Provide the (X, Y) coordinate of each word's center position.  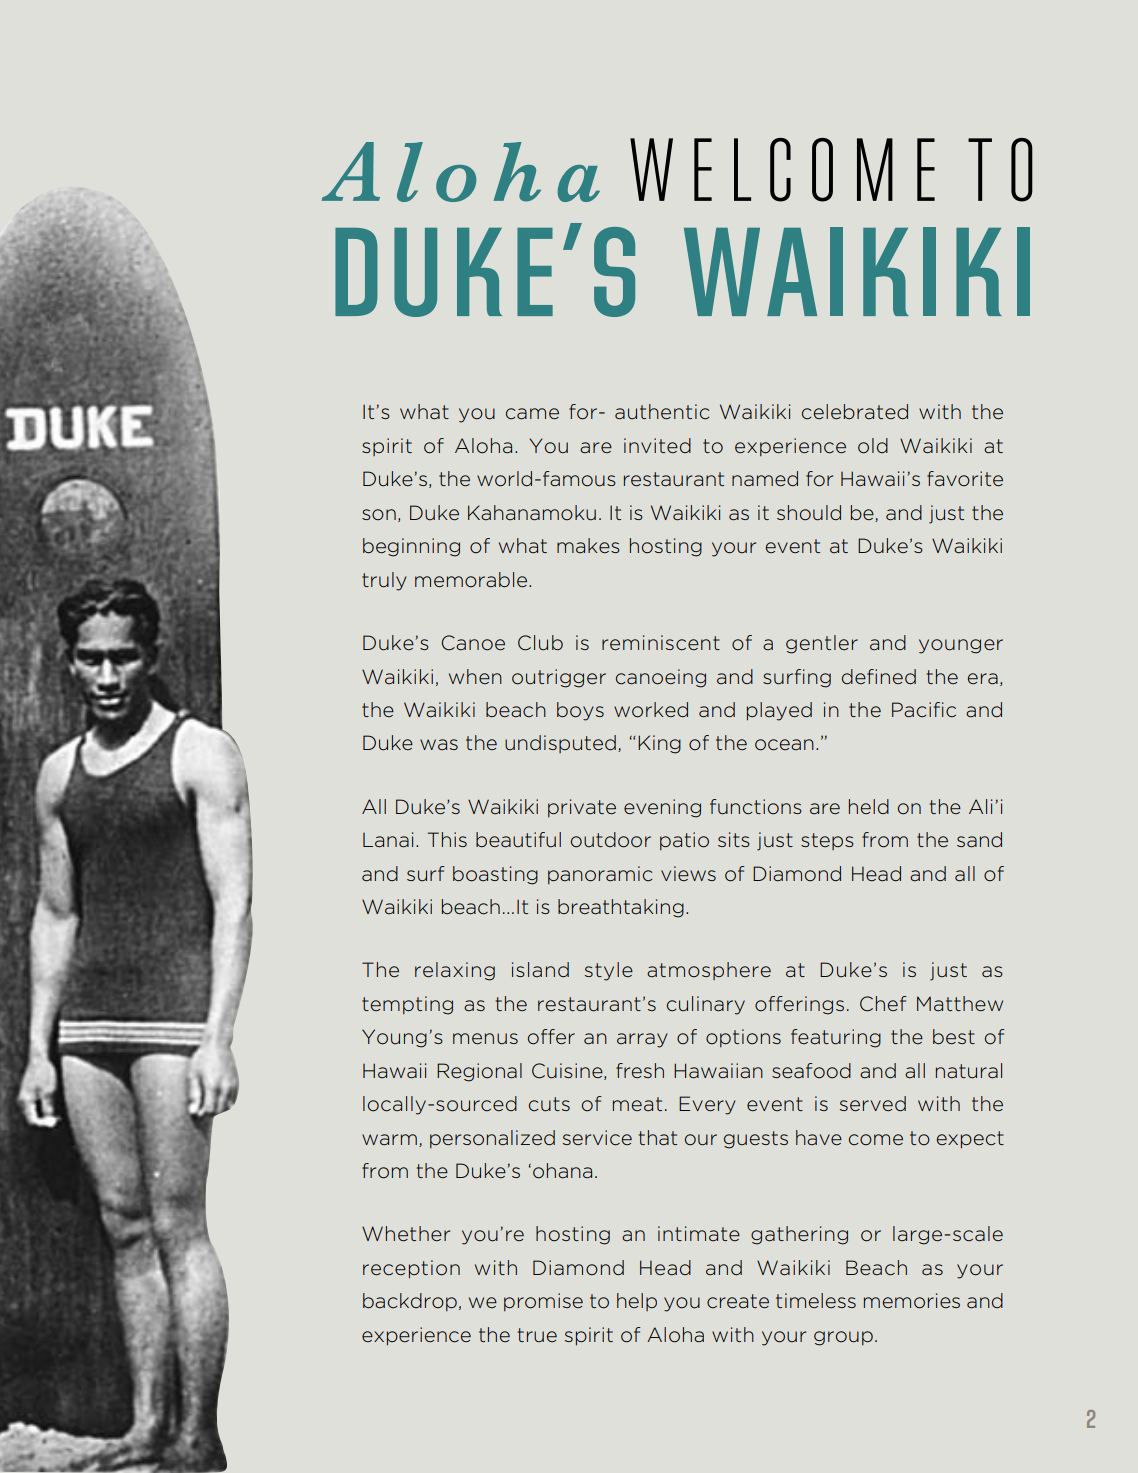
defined (879, 677)
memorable (471, 580)
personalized (492, 1139)
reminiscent (661, 643)
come (876, 1140)
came (532, 414)
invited (657, 445)
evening (662, 808)
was (439, 745)
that (657, 1138)
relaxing (455, 971)
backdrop (410, 1302)
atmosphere (709, 971)
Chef (883, 1004)
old (873, 446)
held (869, 806)
